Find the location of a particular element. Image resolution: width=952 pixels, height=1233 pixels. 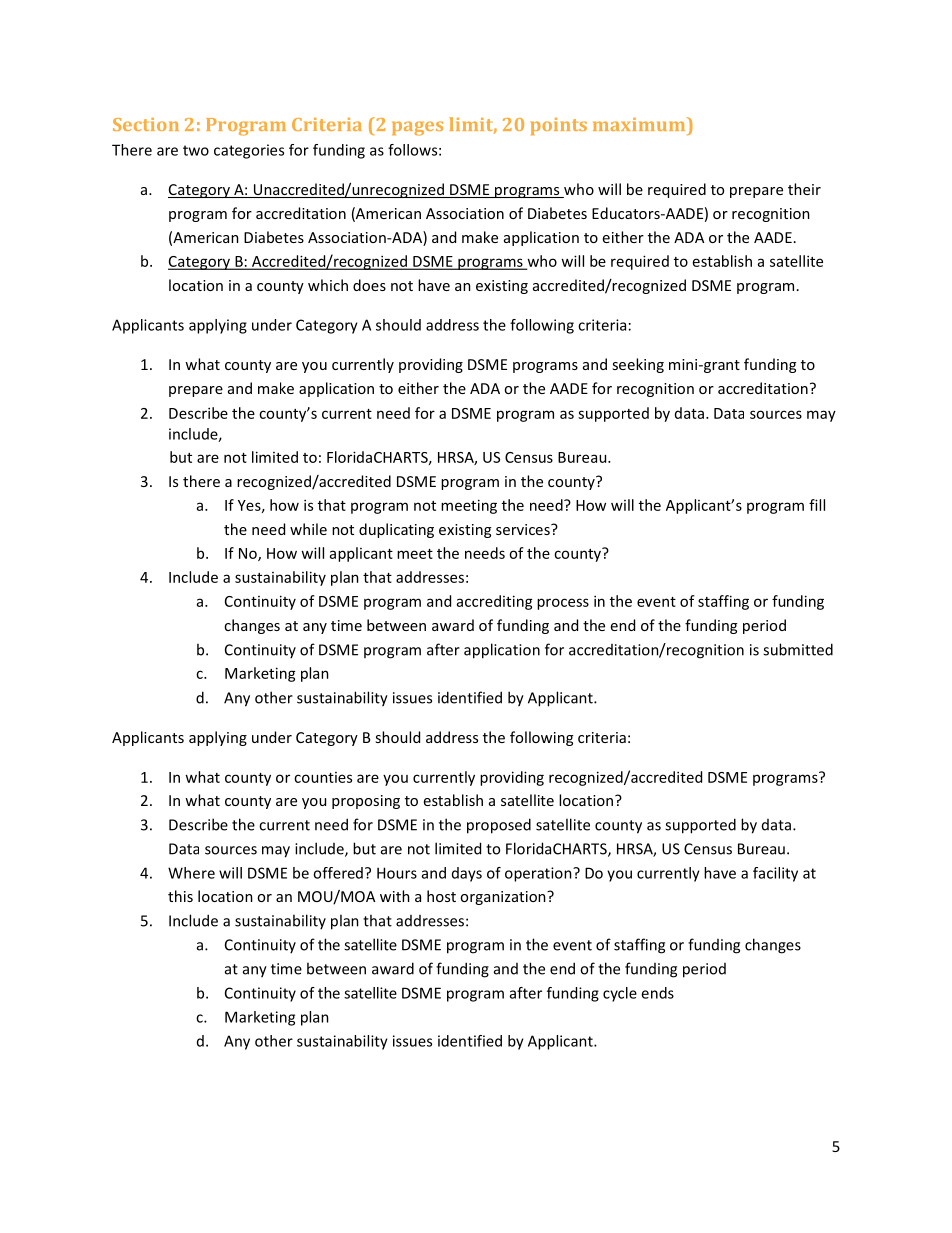

which is located at coordinates (328, 285).
